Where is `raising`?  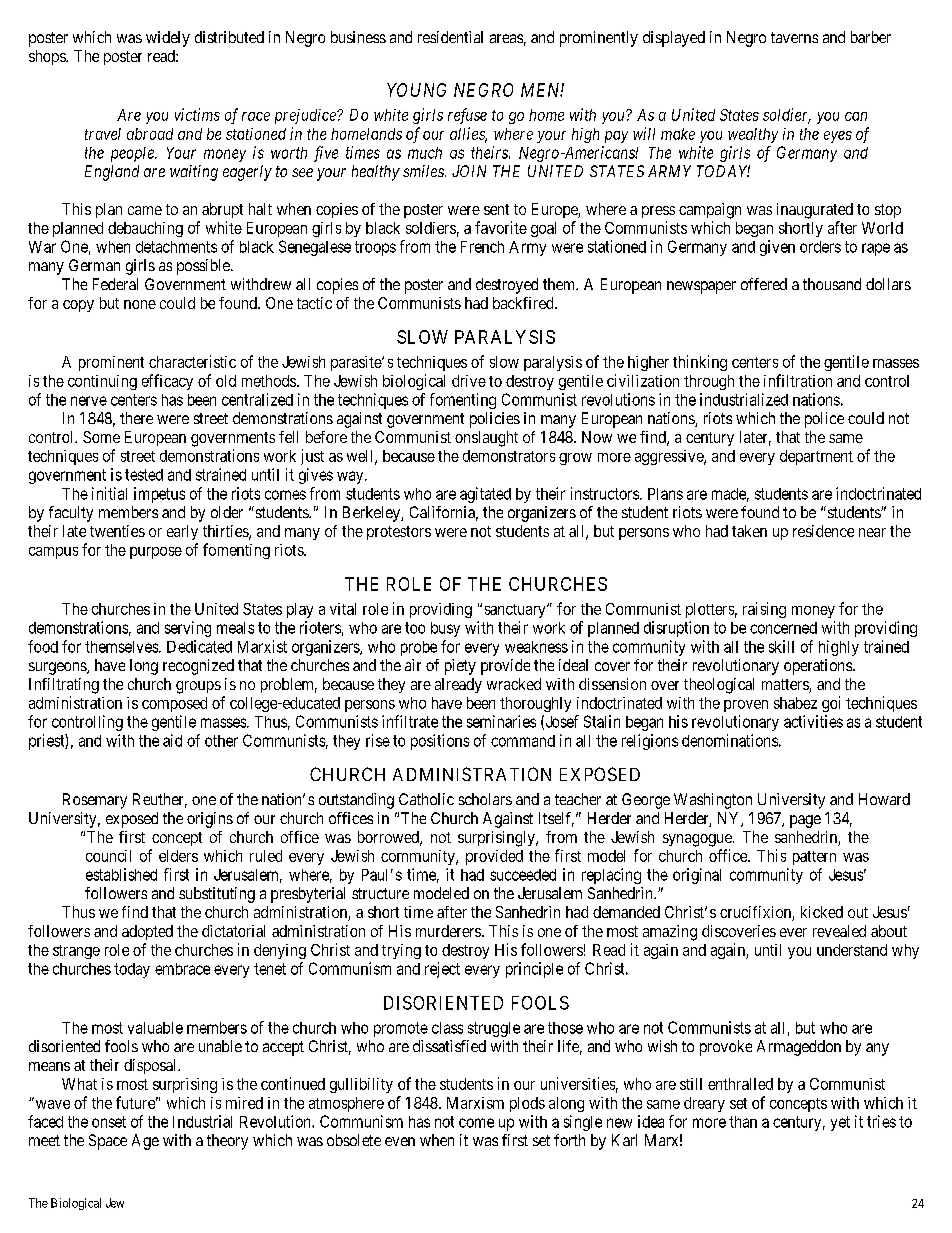
raising is located at coordinates (764, 610).
